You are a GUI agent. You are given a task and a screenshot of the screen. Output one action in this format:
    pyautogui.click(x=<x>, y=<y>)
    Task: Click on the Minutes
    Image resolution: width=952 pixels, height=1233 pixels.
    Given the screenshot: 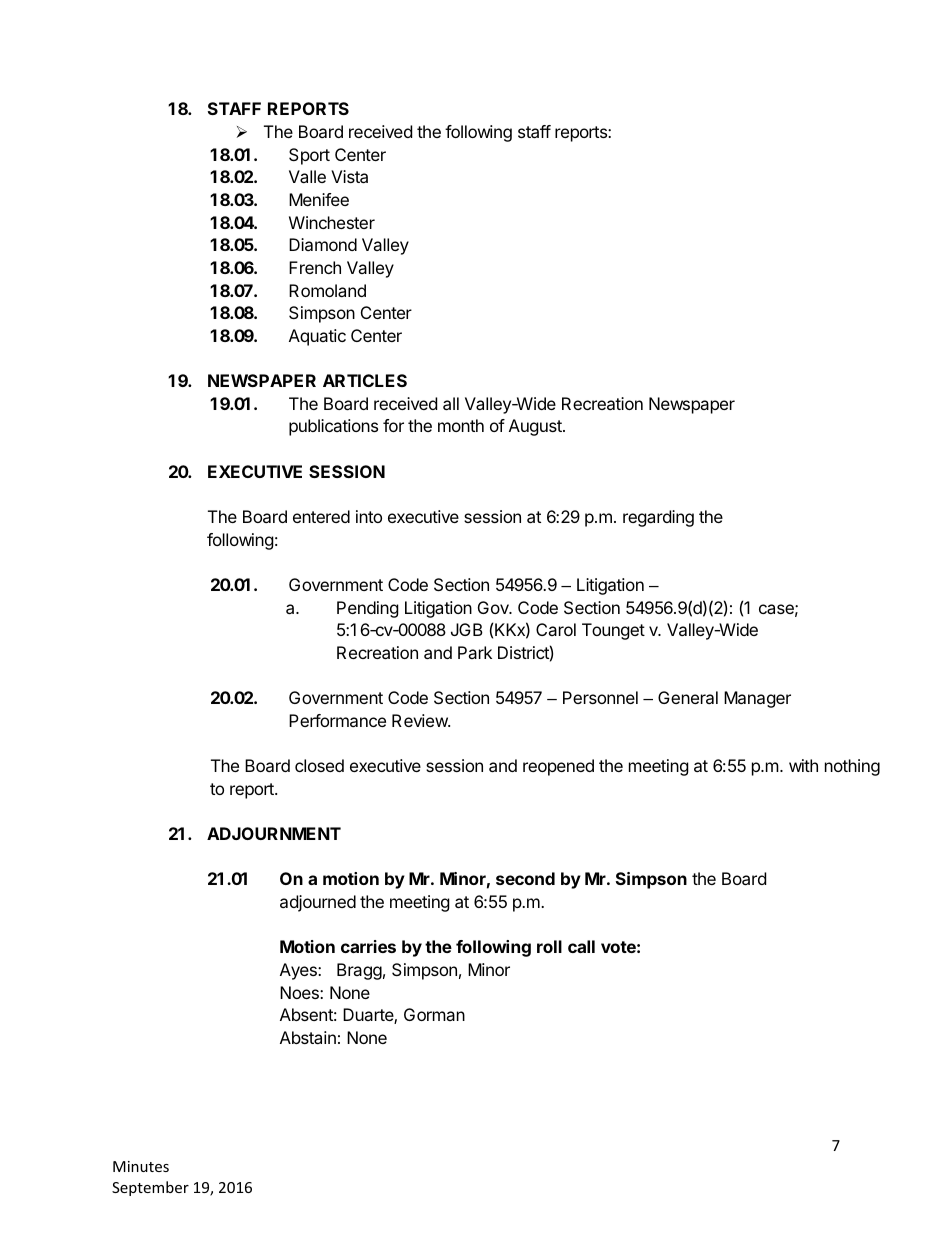 What is the action you would take?
    pyautogui.click(x=141, y=1166)
